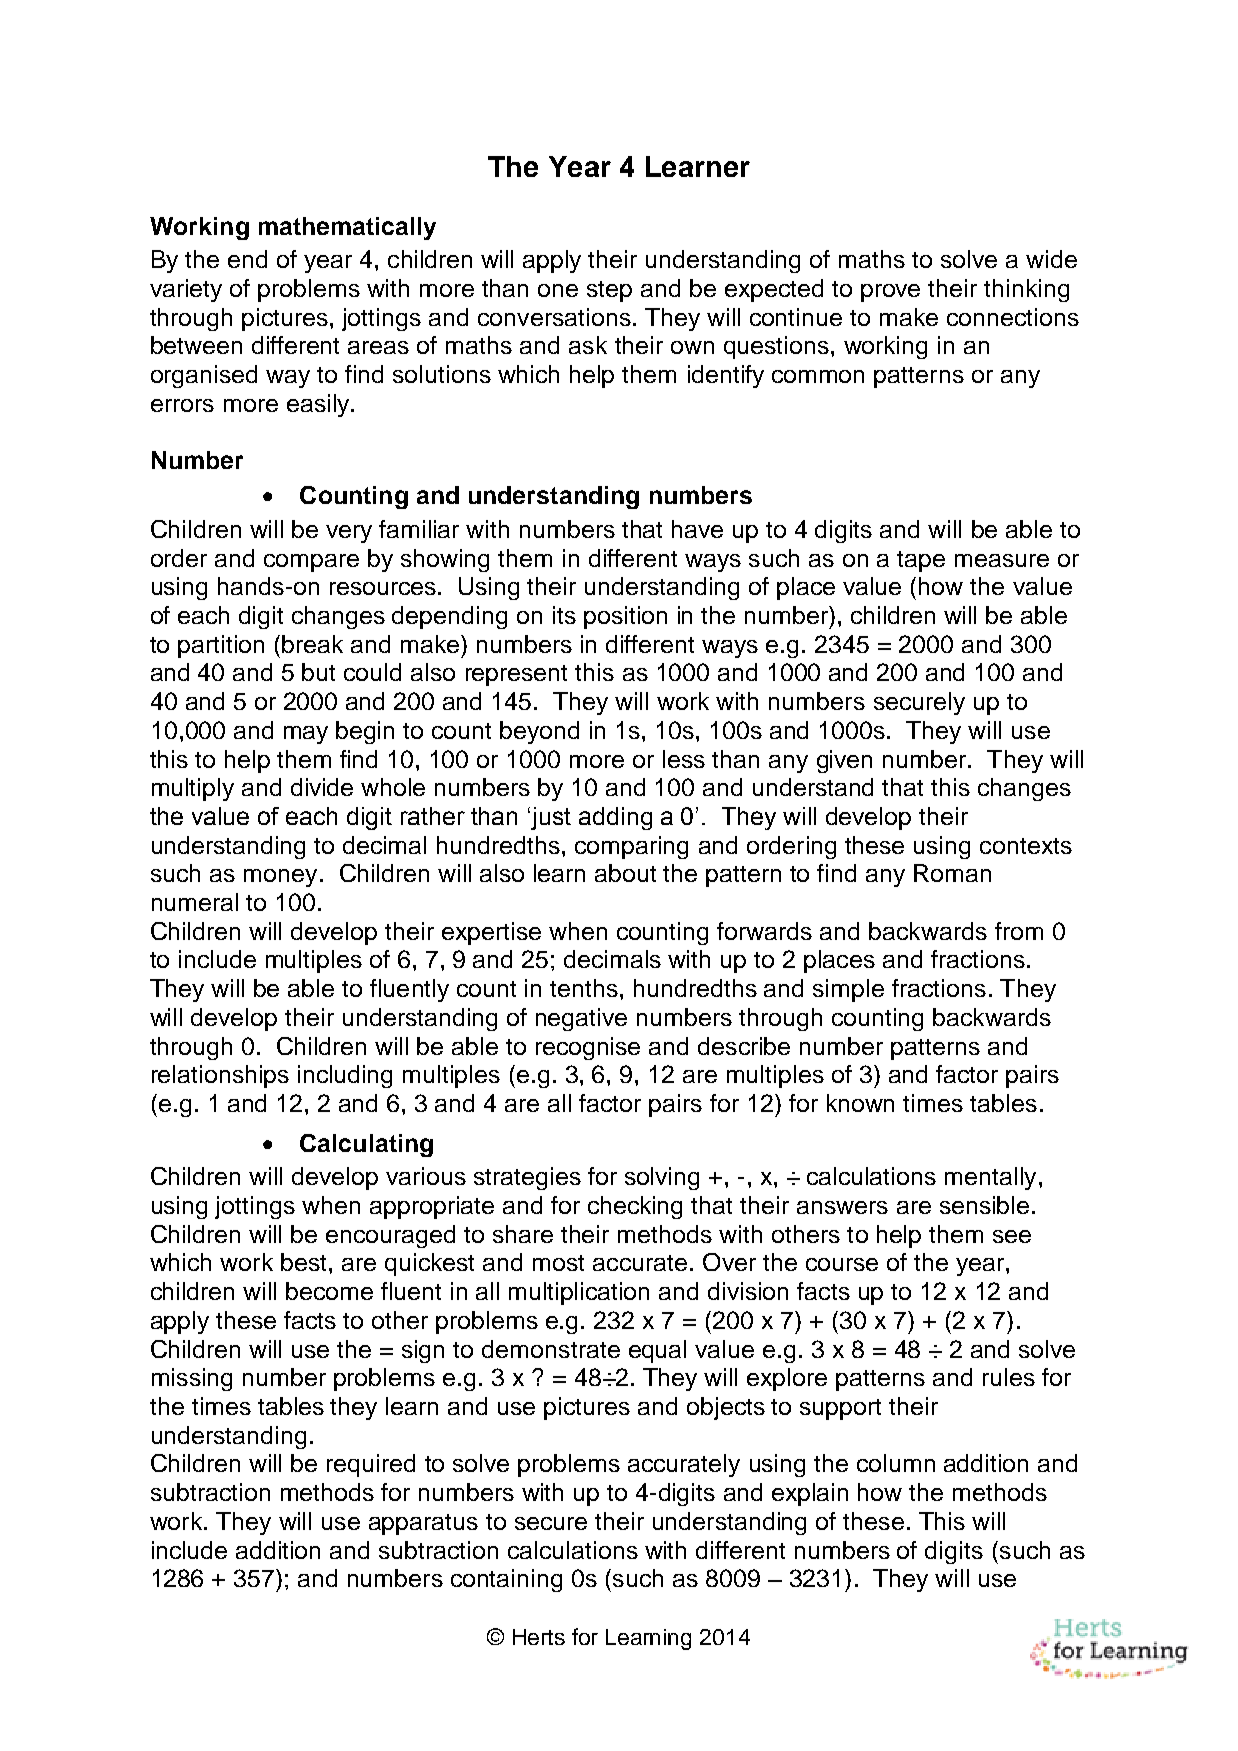 This image has width=1238, height=1751. I want to click on best, so click(303, 1262).
